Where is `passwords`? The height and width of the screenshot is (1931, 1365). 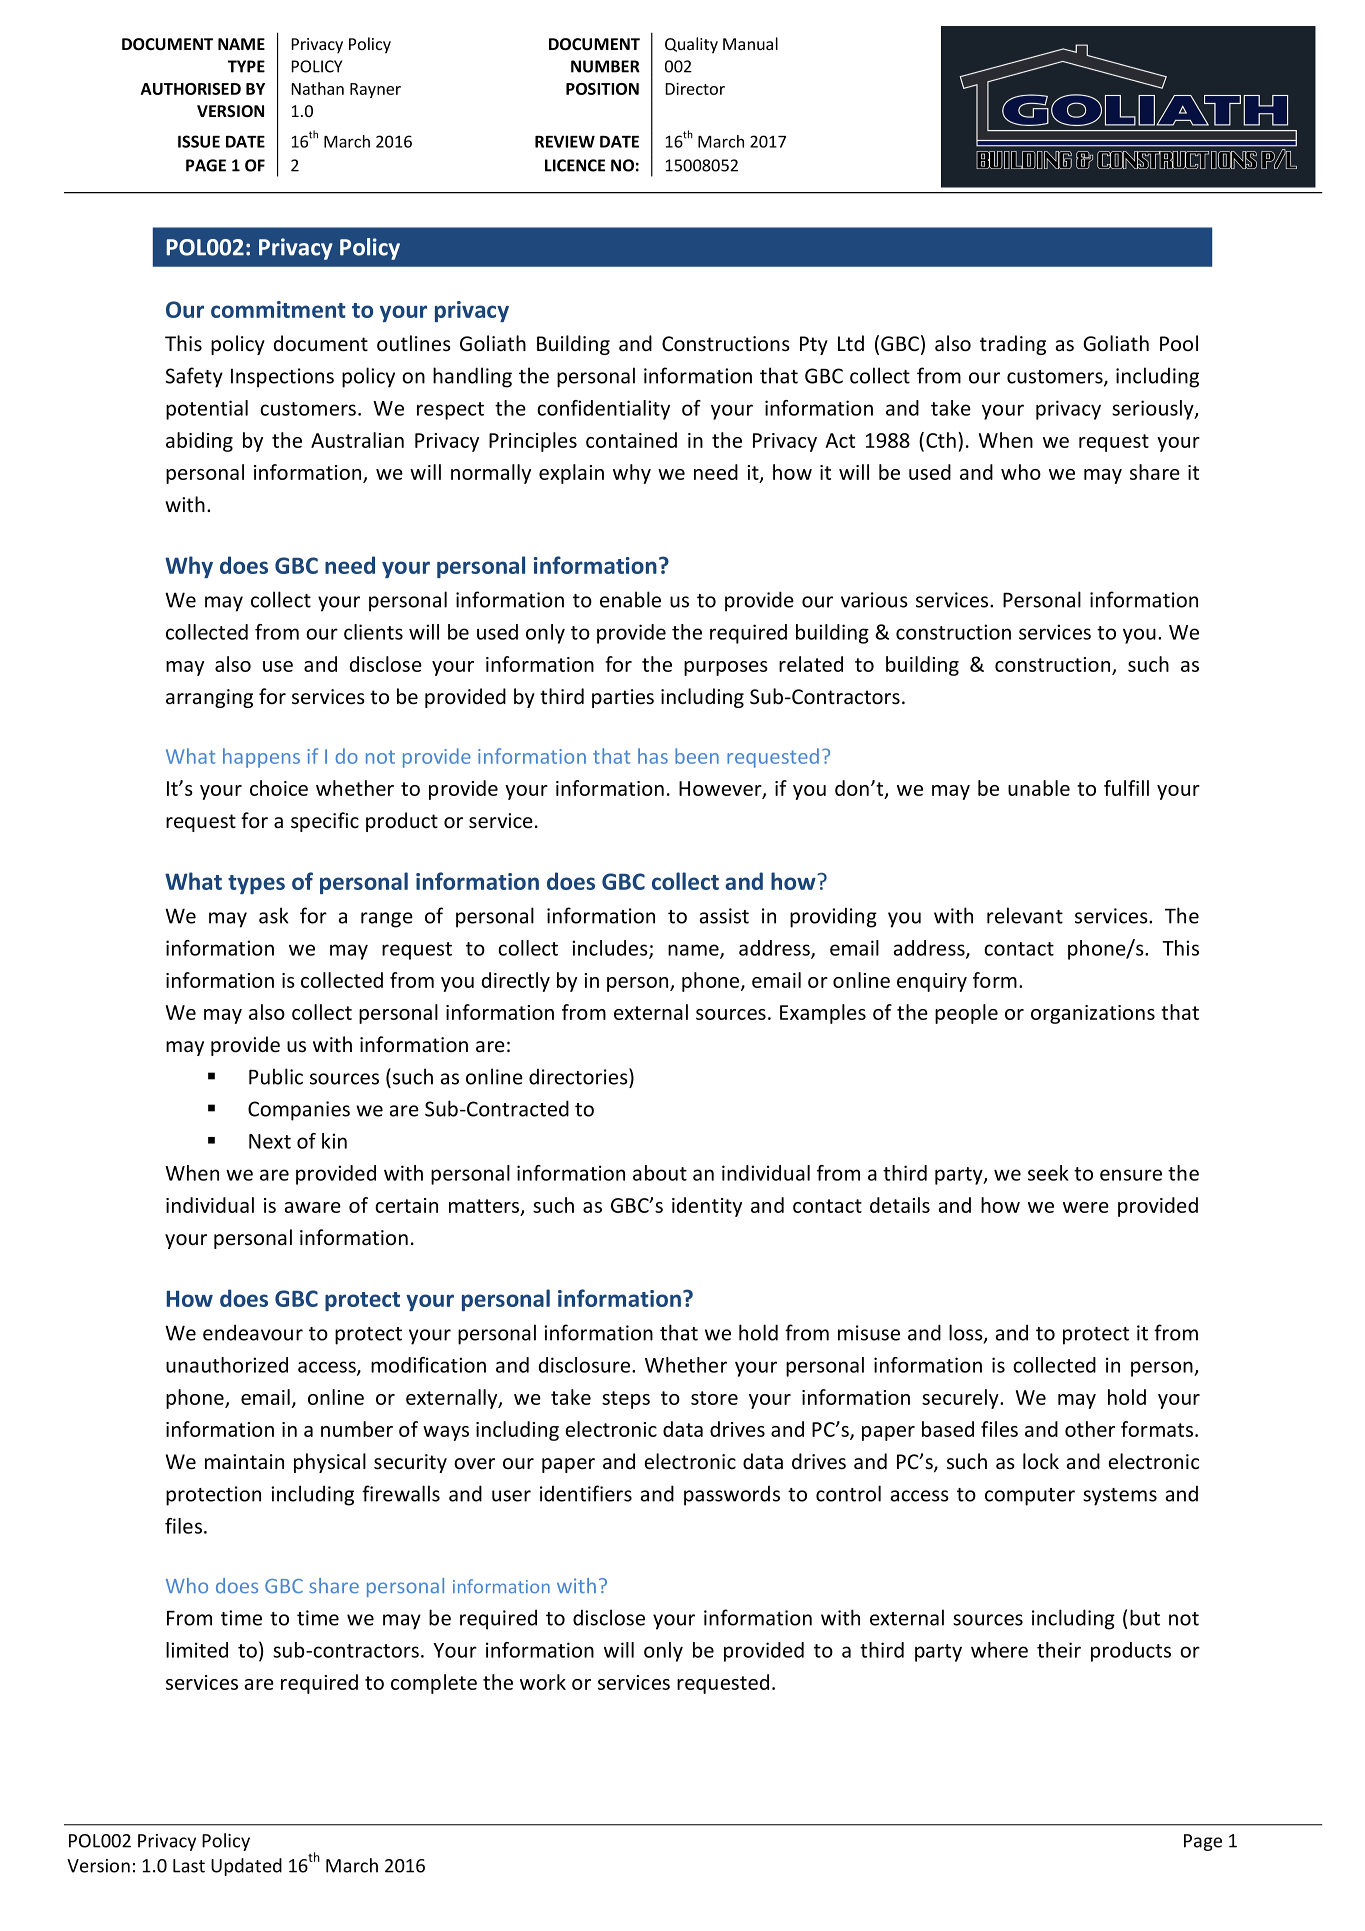 passwords is located at coordinates (732, 1495).
